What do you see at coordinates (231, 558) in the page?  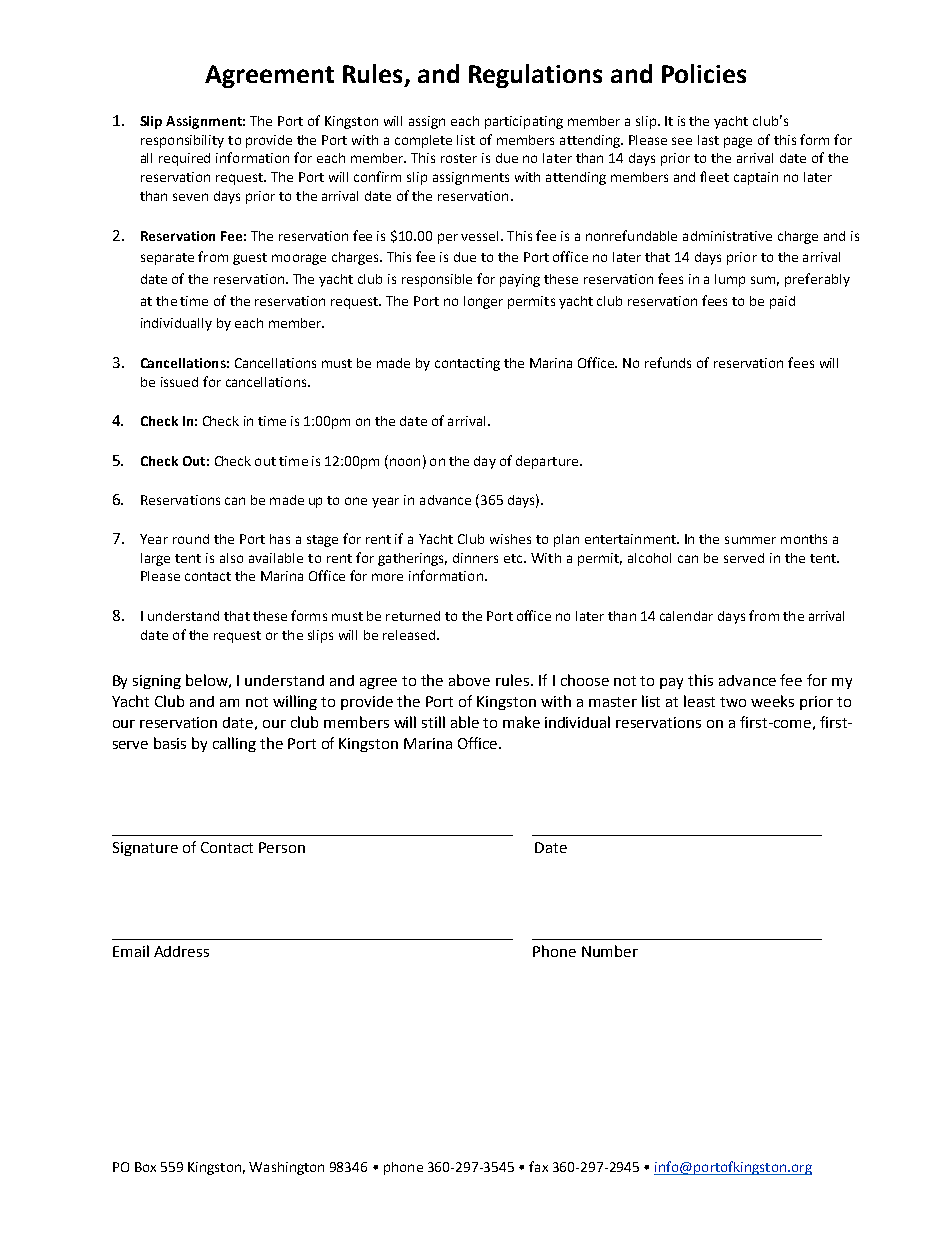 I see `also` at bounding box center [231, 558].
